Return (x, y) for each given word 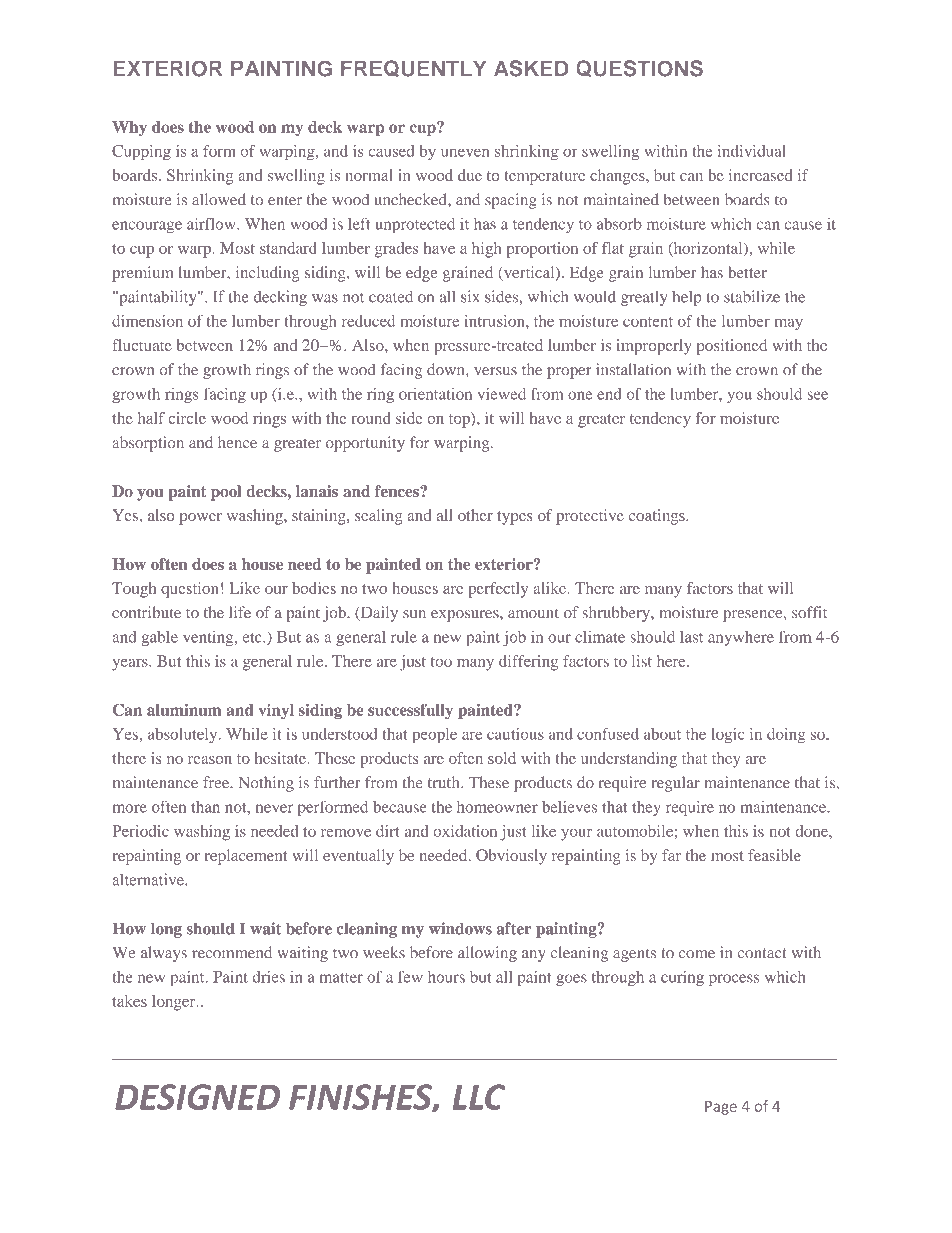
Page (721, 1108)
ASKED (531, 68)
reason (210, 760)
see (818, 395)
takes (129, 1001)
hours (446, 977)
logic (727, 735)
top (460, 420)
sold (502, 758)
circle (187, 418)
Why (129, 128)
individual (752, 151)
